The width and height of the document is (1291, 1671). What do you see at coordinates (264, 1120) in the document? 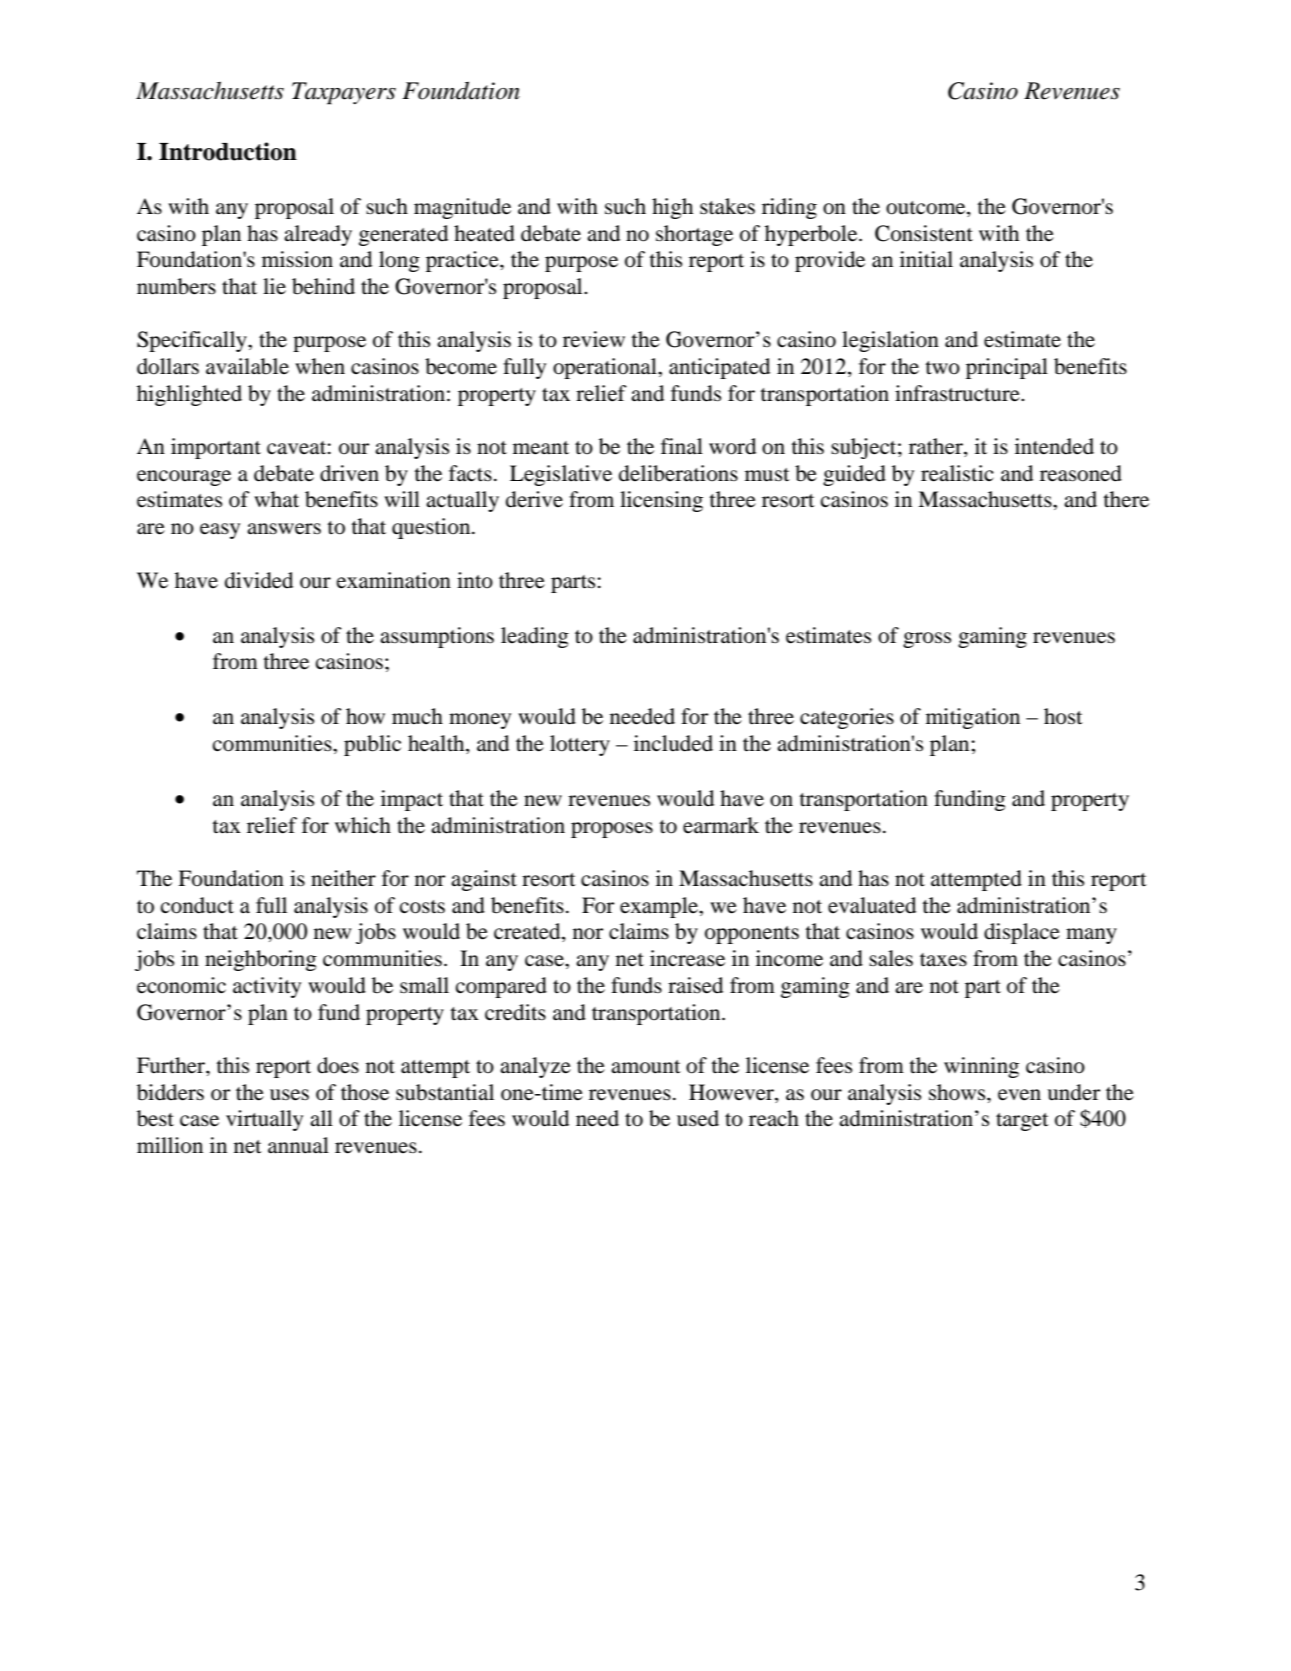
I see `virtually` at bounding box center [264, 1120].
